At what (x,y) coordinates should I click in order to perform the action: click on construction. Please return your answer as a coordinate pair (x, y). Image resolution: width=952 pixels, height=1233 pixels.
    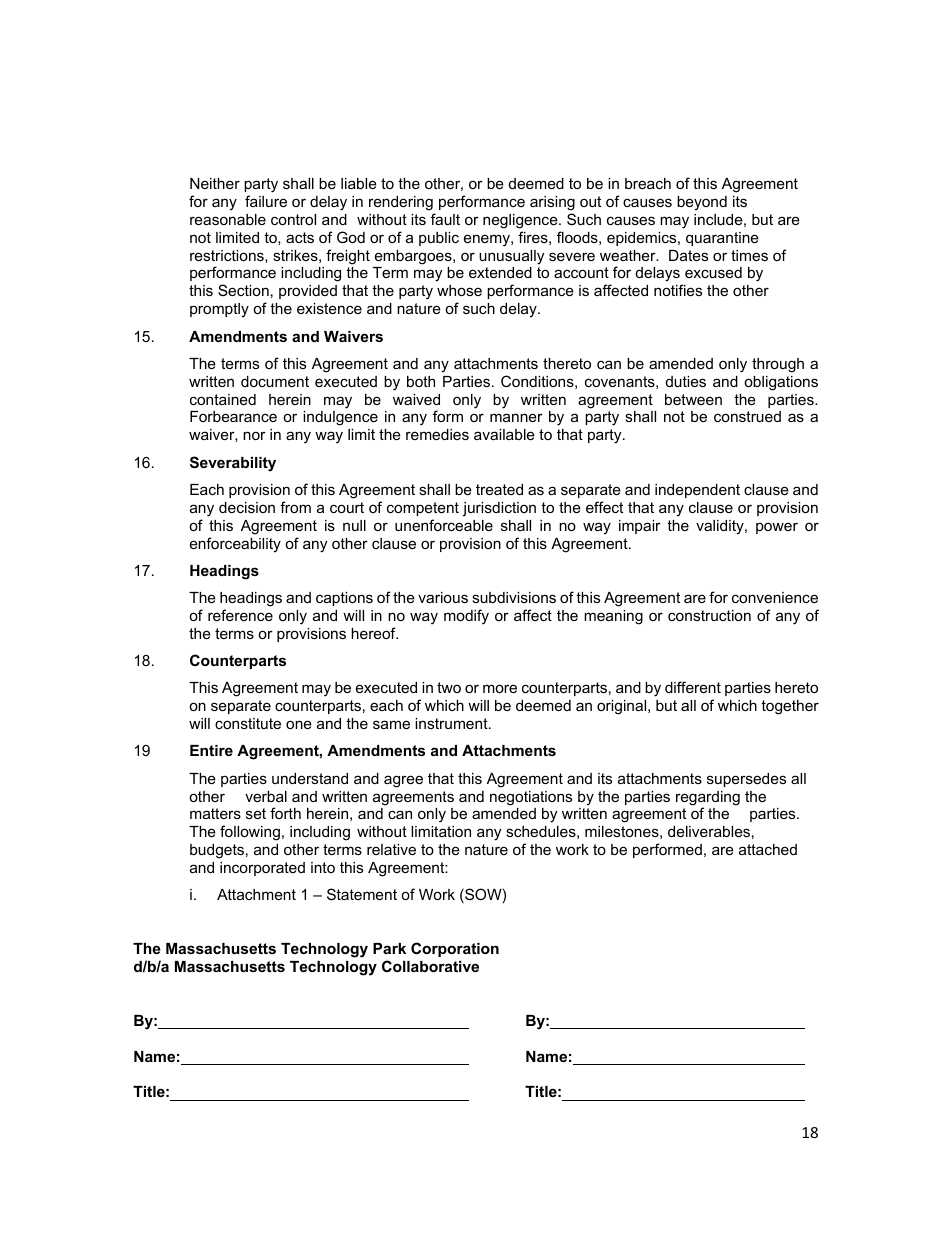
    Looking at the image, I should click on (709, 615).
